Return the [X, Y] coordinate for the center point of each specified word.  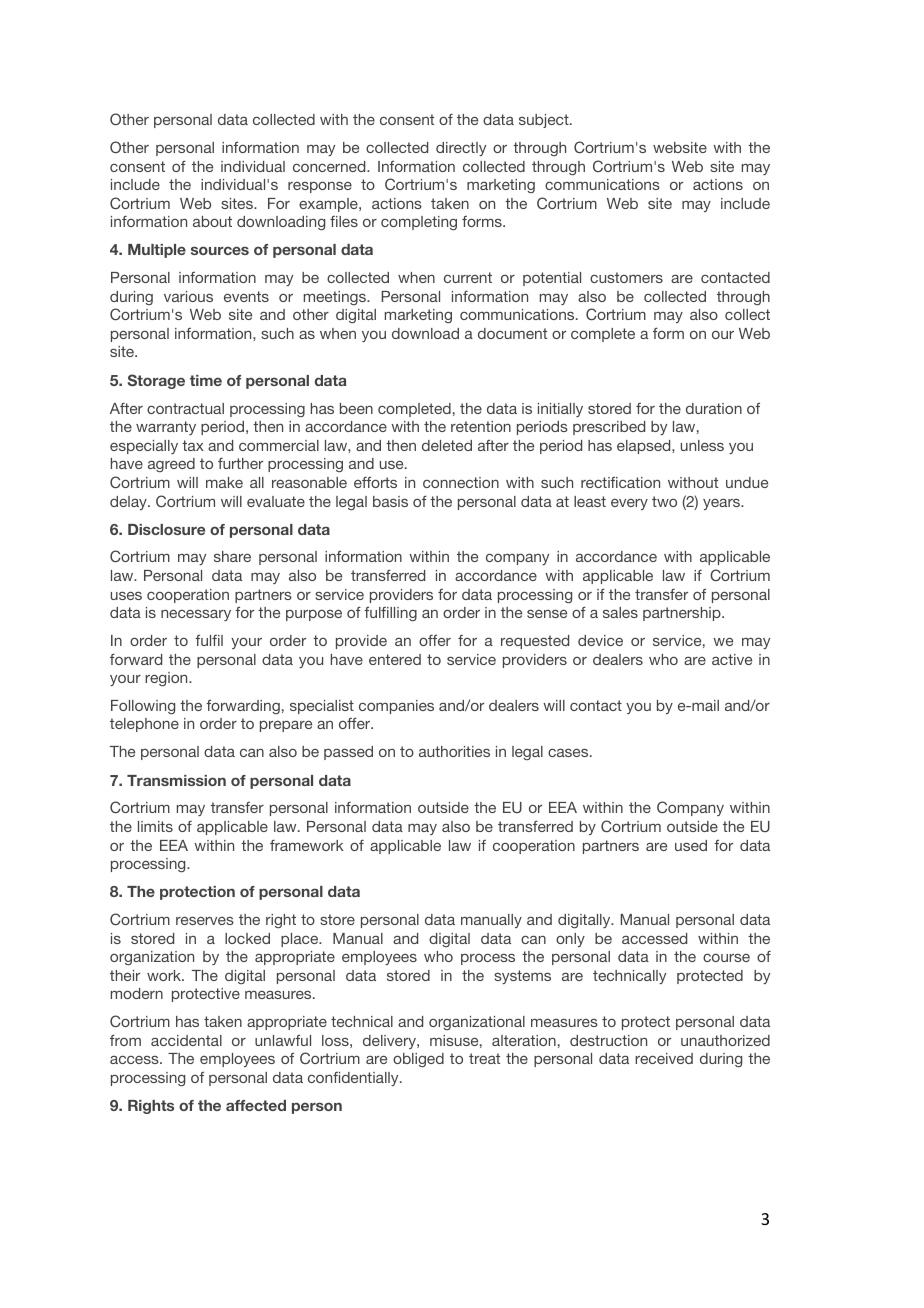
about [212, 221]
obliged [418, 1060]
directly [461, 149]
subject [545, 121]
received [664, 1058]
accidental [186, 1040]
